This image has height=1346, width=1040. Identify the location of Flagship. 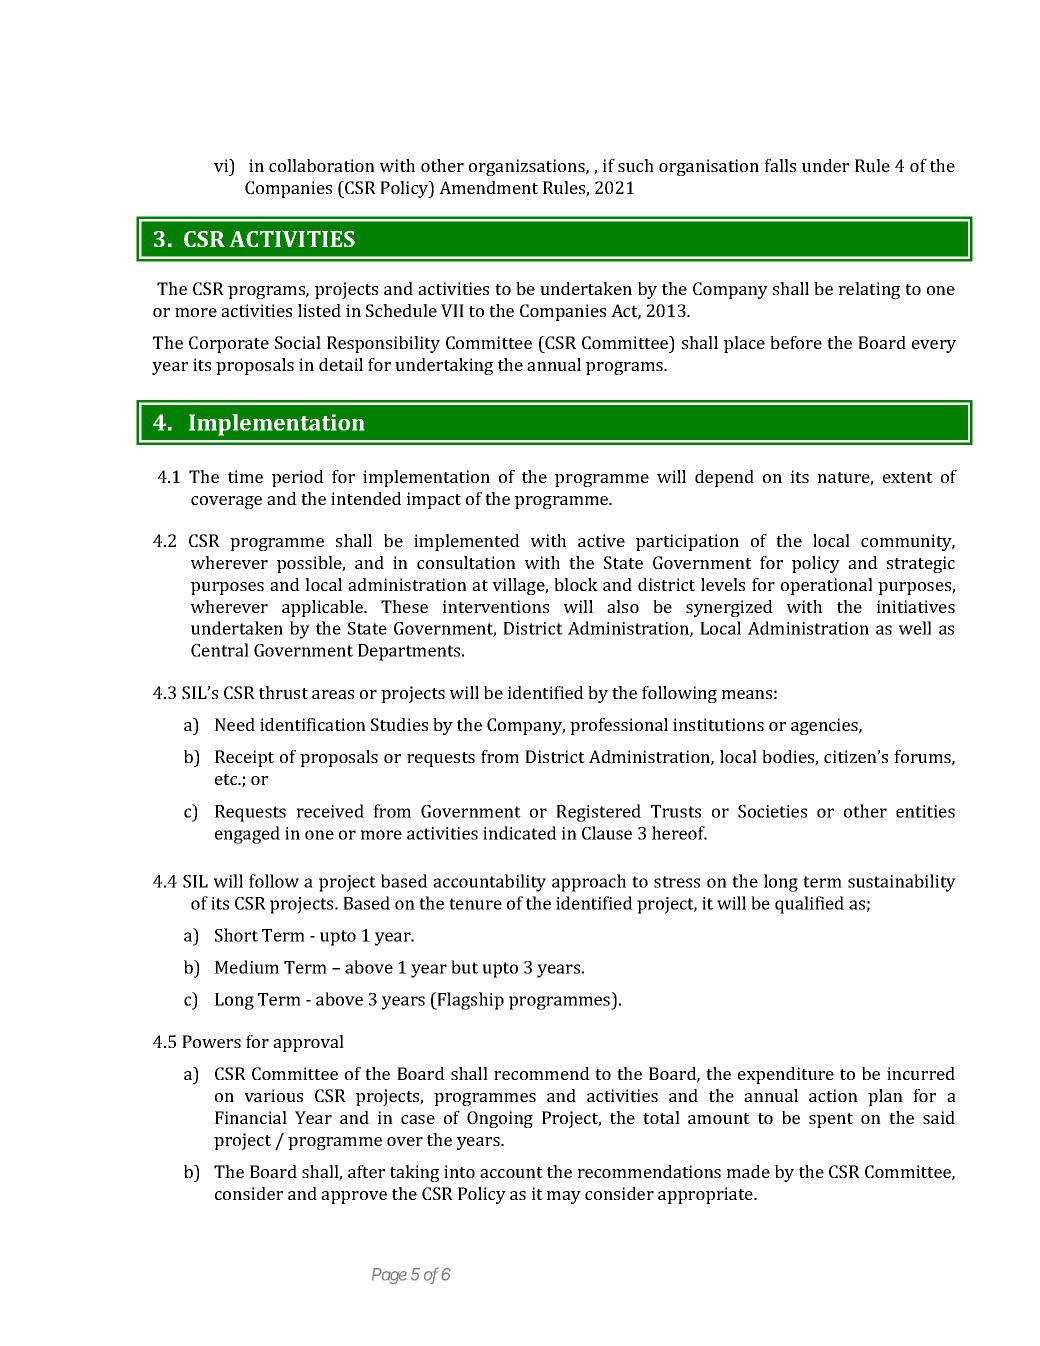
(470, 1001).
